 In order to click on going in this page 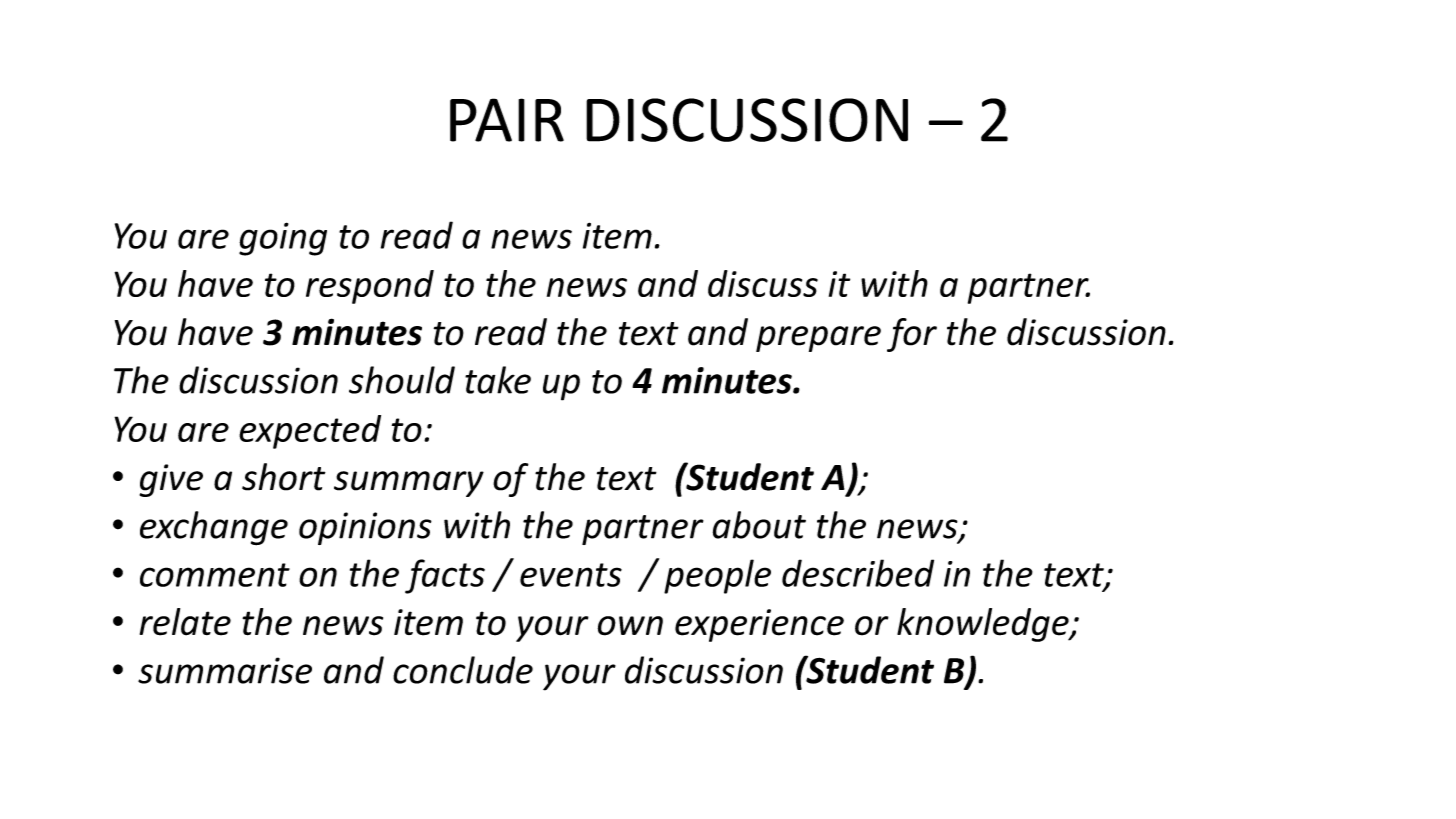, I will do `click(283, 239)`.
